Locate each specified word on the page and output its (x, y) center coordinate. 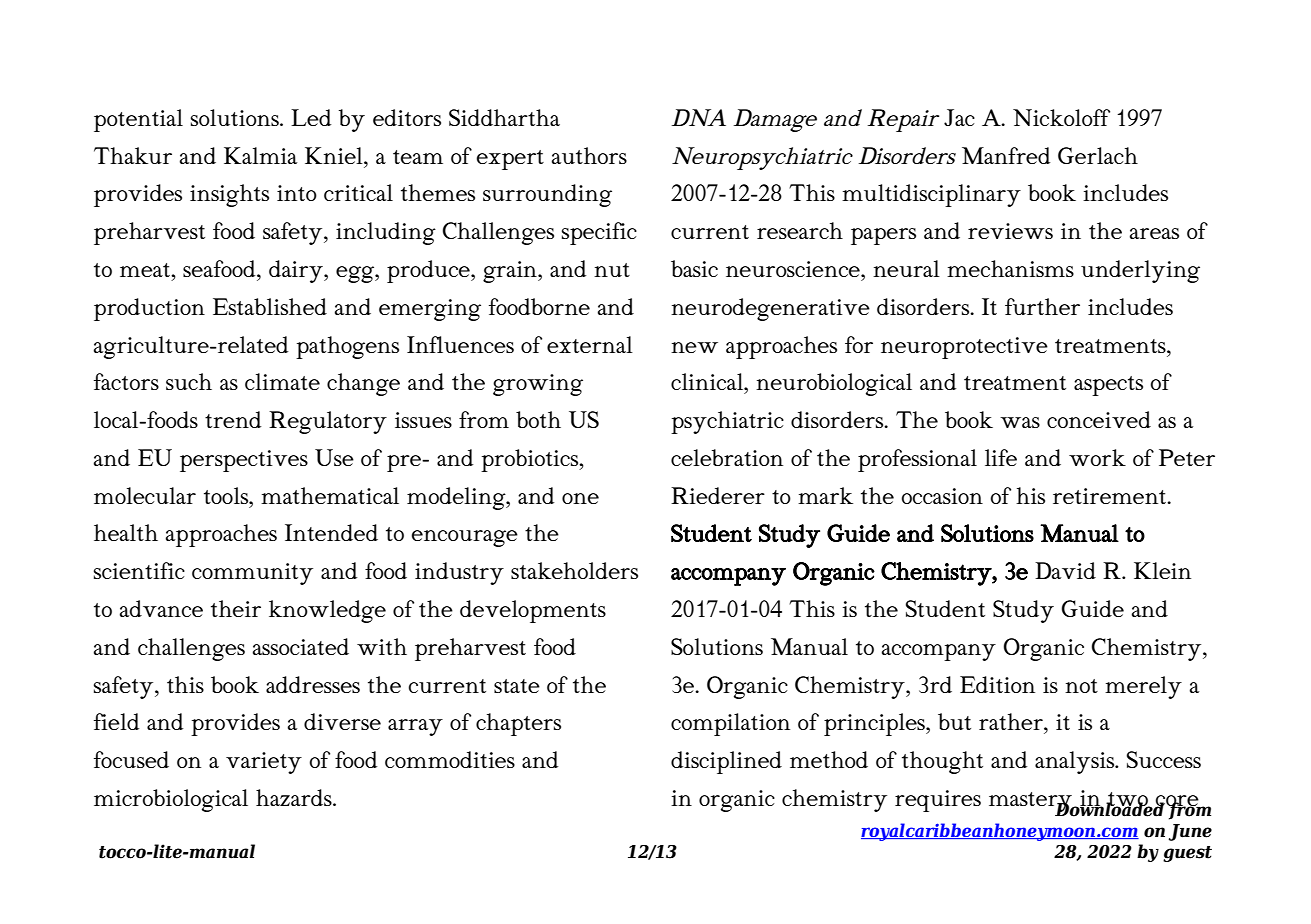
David (1065, 570)
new (694, 347)
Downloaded (1109, 808)
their (236, 608)
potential (138, 120)
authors (589, 155)
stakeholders (574, 570)
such (189, 381)
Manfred (1006, 155)
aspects (1108, 386)
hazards (295, 797)
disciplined (726, 762)
